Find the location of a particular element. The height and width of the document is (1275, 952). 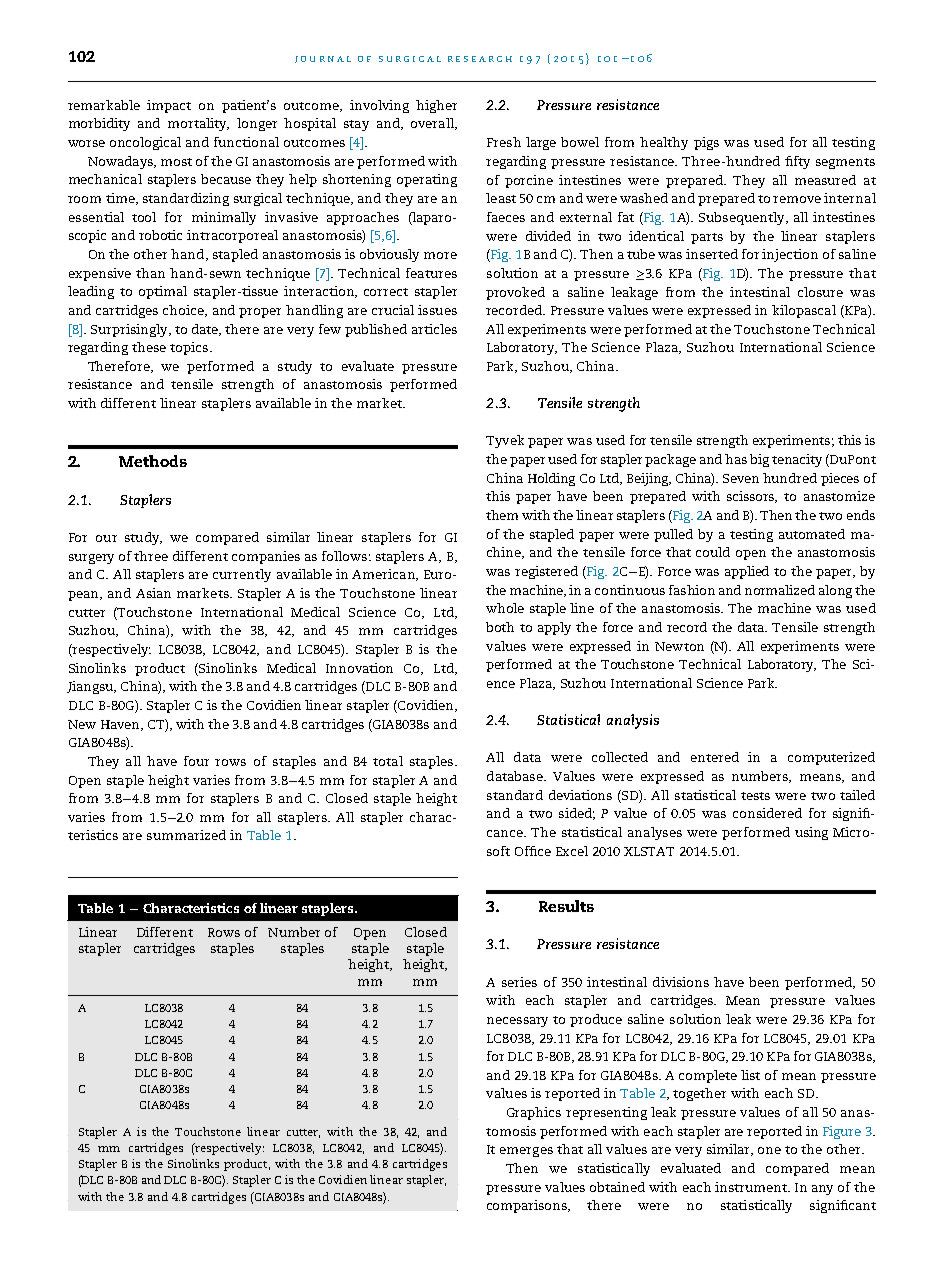

fifty is located at coordinates (797, 162).
